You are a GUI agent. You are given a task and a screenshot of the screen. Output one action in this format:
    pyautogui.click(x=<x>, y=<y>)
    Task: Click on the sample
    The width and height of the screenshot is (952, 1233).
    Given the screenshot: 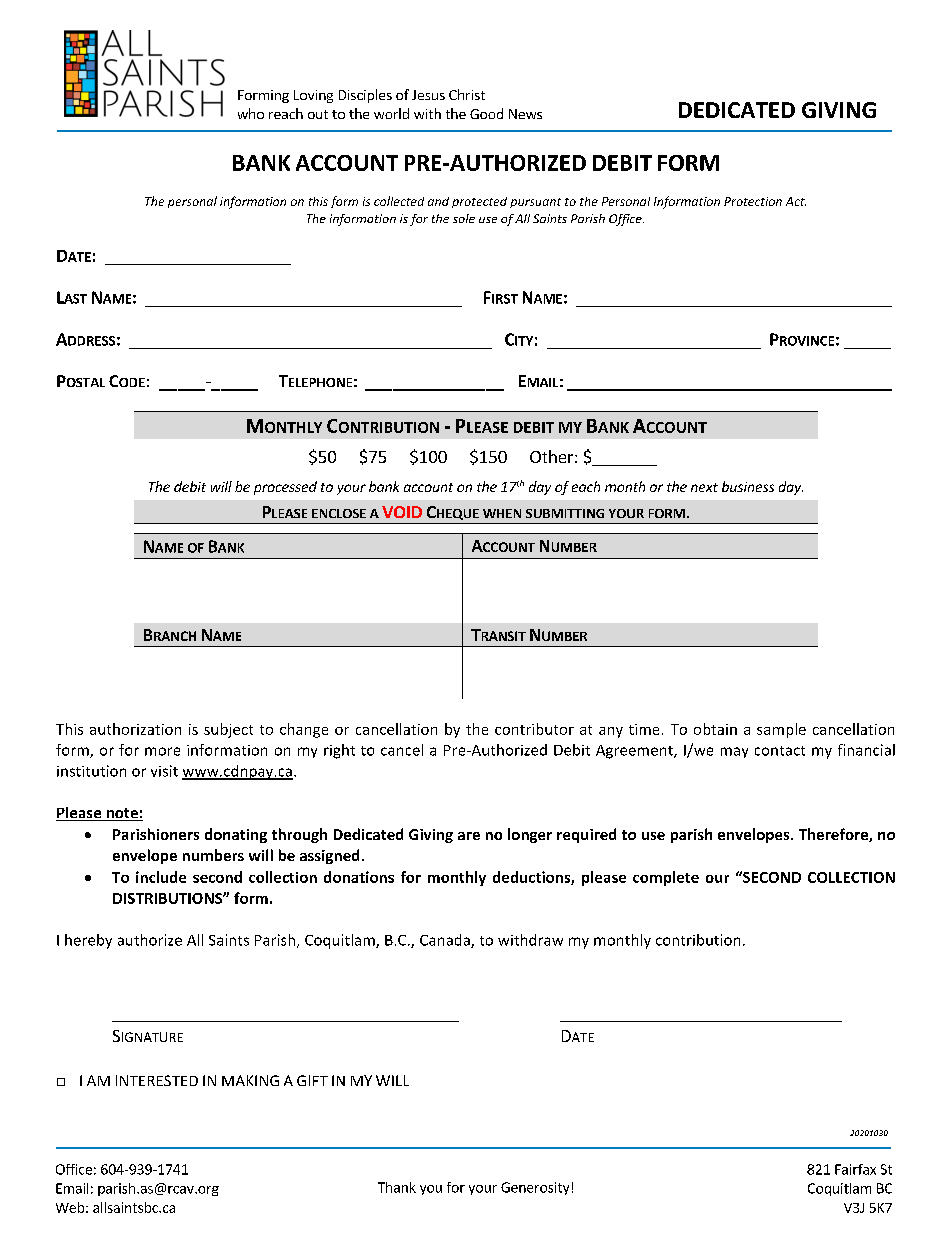 What is the action you would take?
    pyautogui.click(x=781, y=730)
